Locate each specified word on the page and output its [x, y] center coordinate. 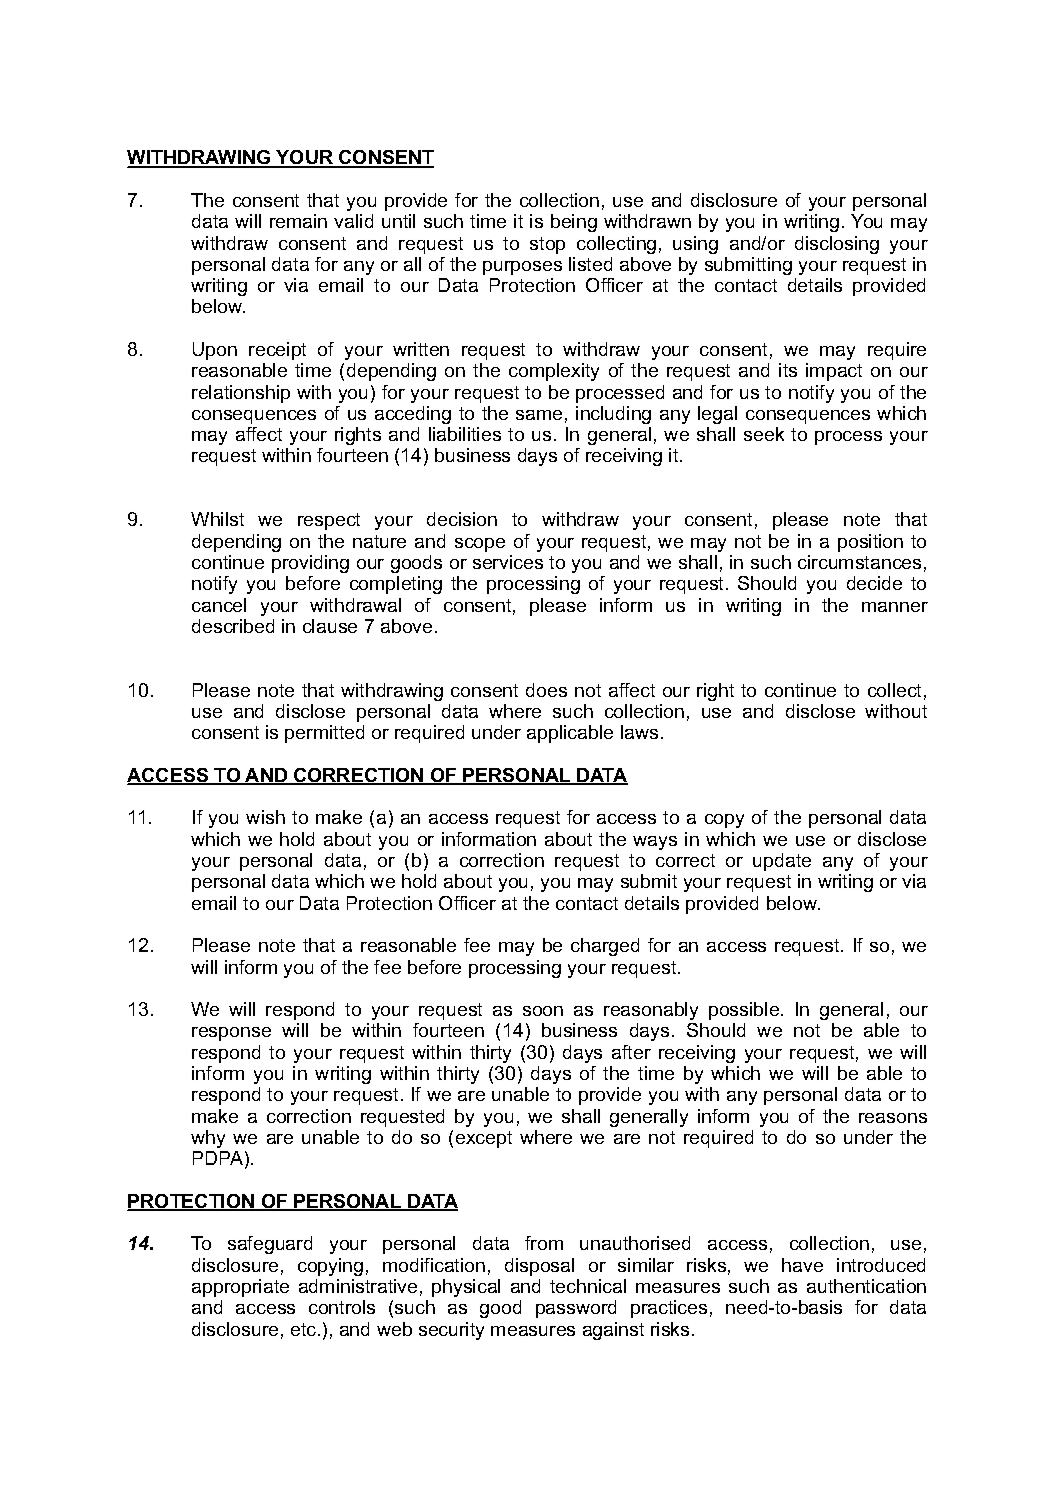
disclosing [837, 245]
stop [547, 245]
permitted [324, 734]
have [802, 1265]
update [782, 862]
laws [639, 732]
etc [305, 1329]
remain [298, 221]
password [576, 1309]
